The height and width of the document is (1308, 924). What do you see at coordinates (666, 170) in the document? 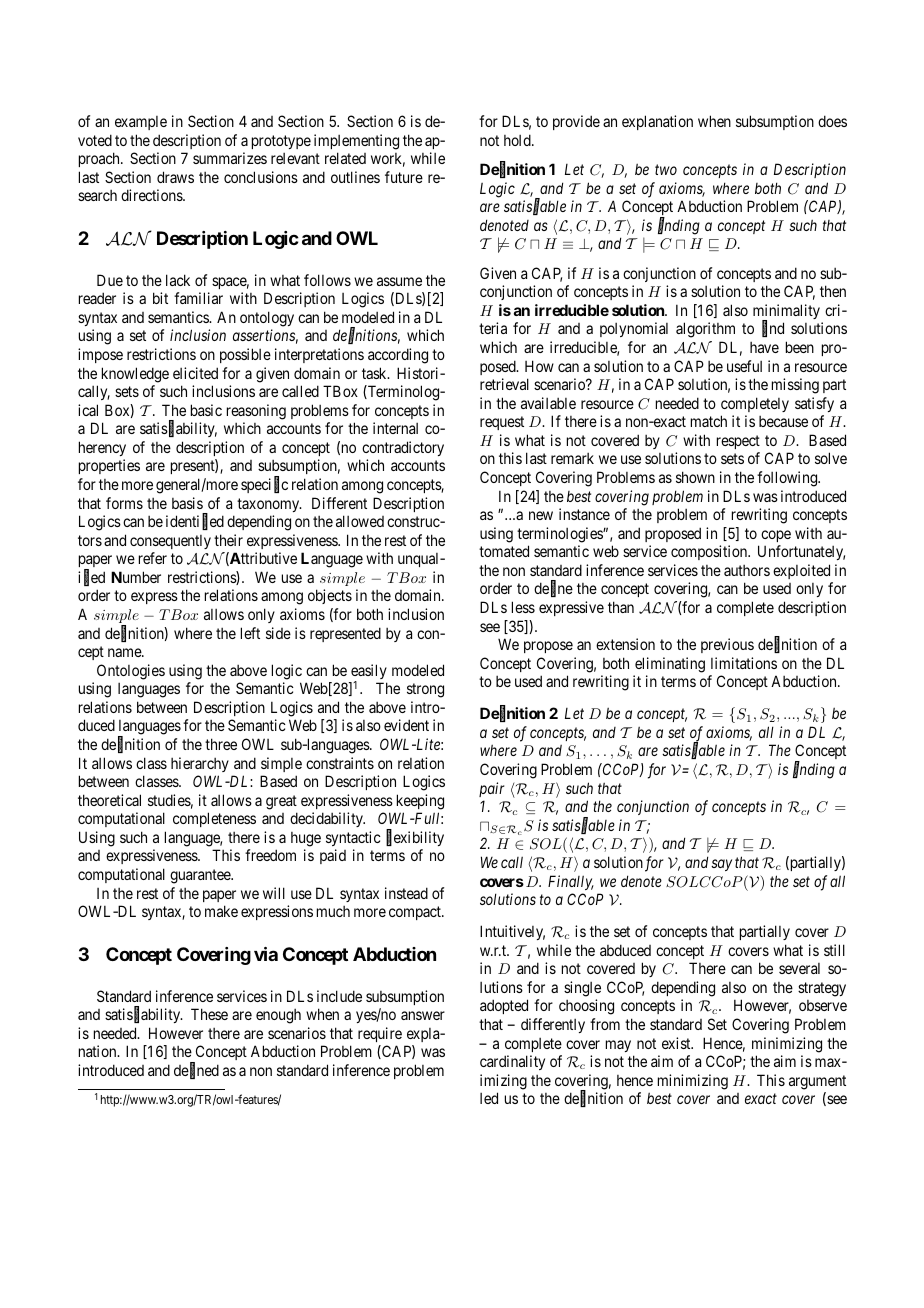
I see `two` at bounding box center [666, 170].
